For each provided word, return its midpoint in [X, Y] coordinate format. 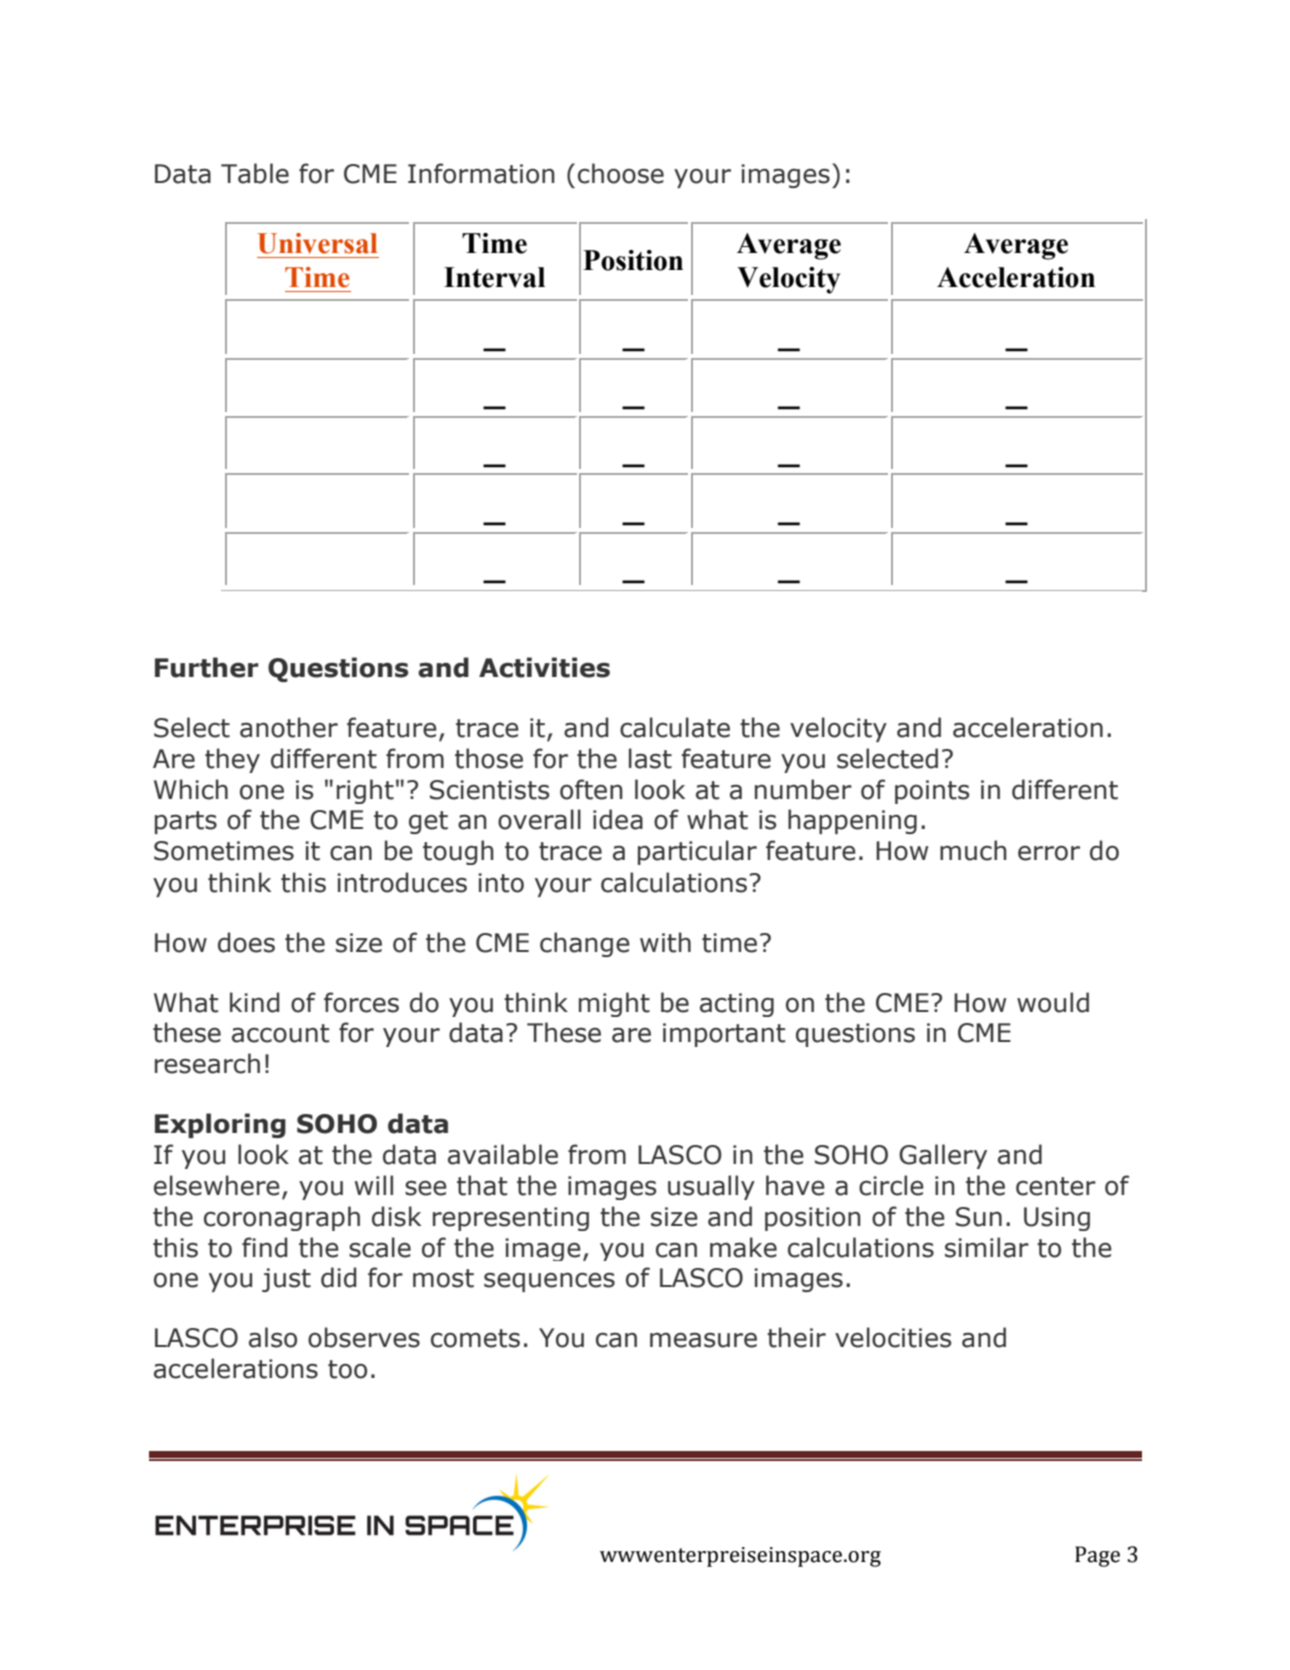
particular [697, 852]
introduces [402, 882]
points [932, 792]
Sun [979, 1217]
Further [207, 667]
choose [621, 173]
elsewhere [217, 1185]
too [347, 1369]
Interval [494, 277]
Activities [544, 667]
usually [711, 1187]
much [973, 850]
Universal [317, 243]
